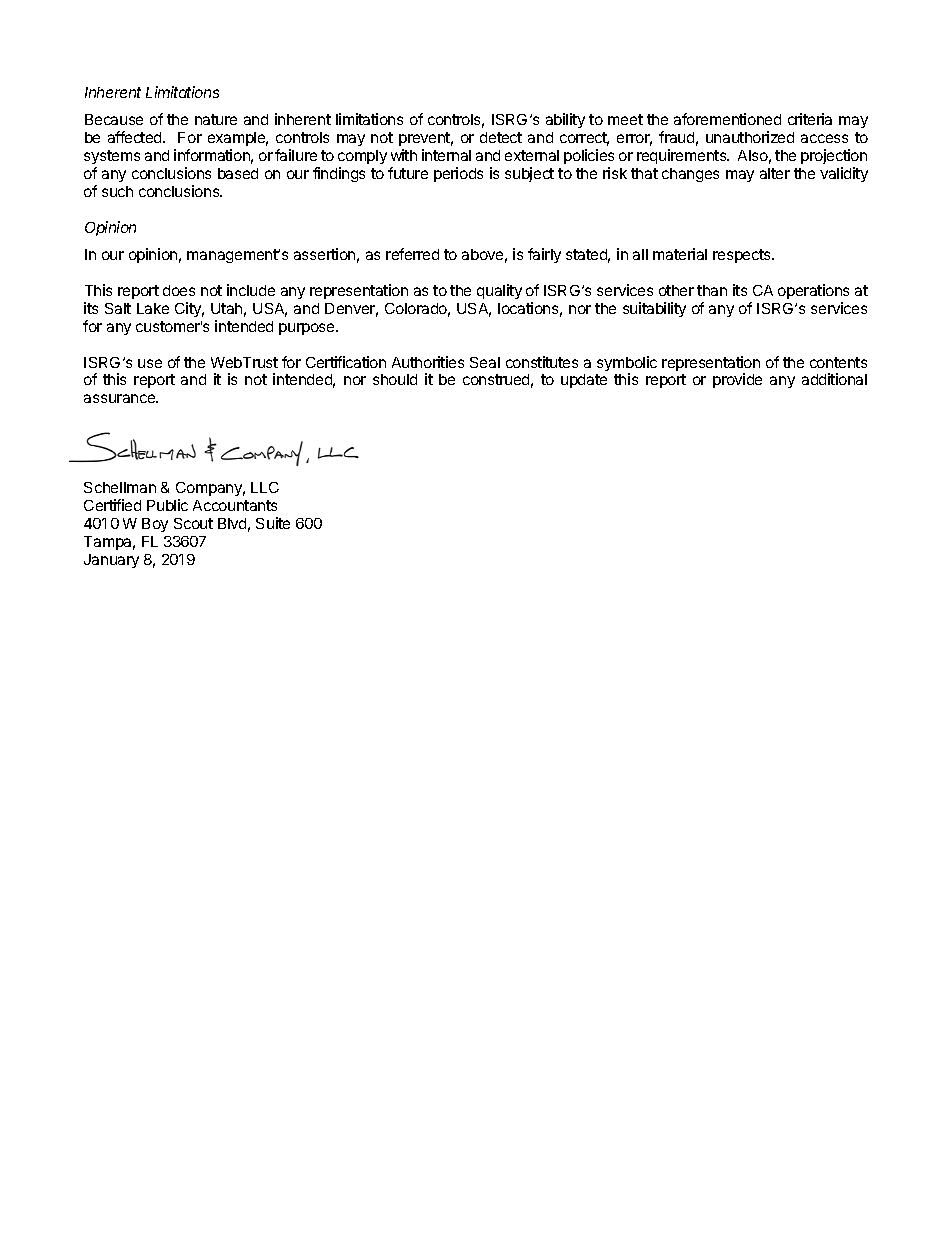 This screenshot has width=952, height=1233. Describe the element at coordinates (273, 523) in the screenshot. I see `Suite` at that location.
